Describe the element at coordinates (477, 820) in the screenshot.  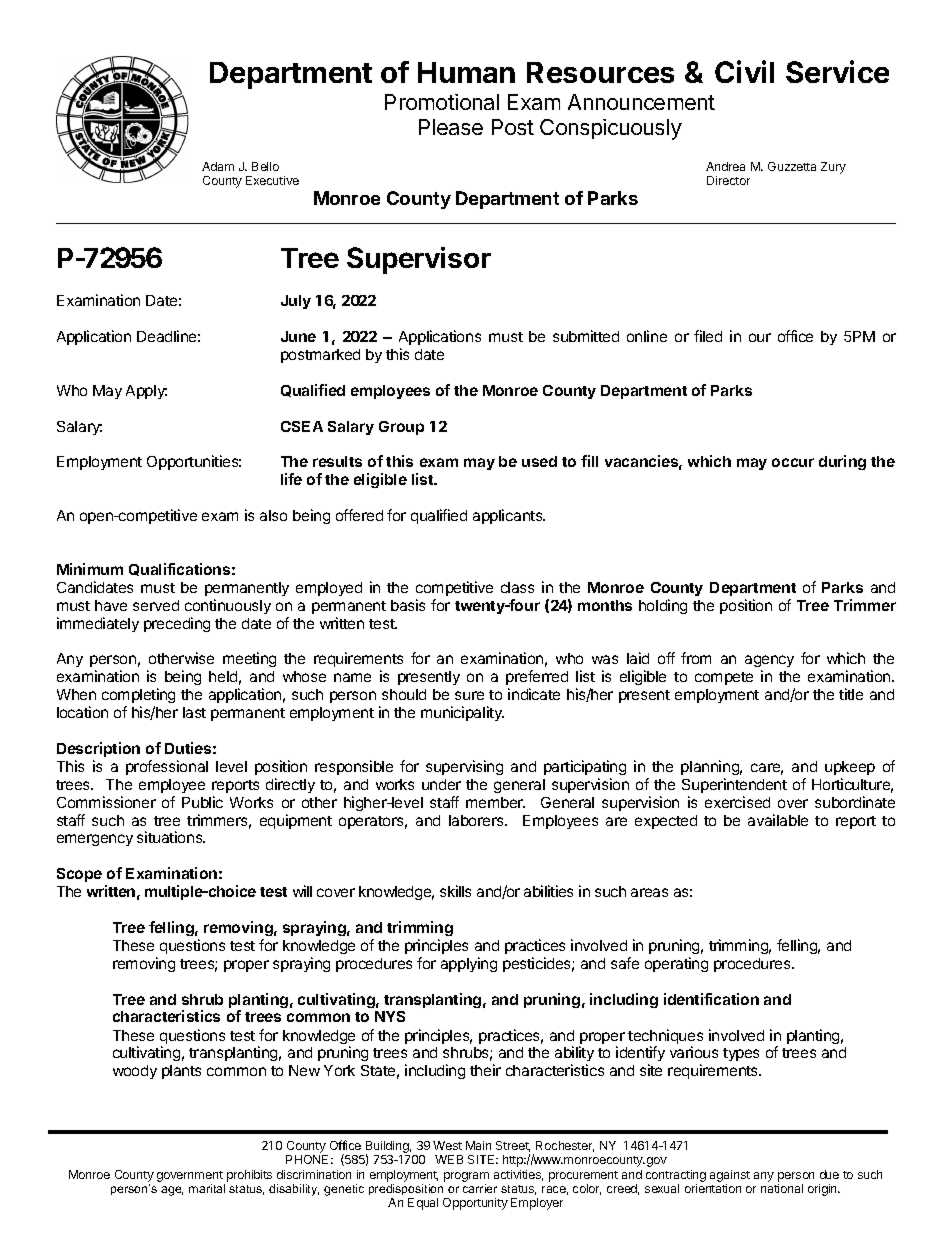
I see `laborers` at that location.
